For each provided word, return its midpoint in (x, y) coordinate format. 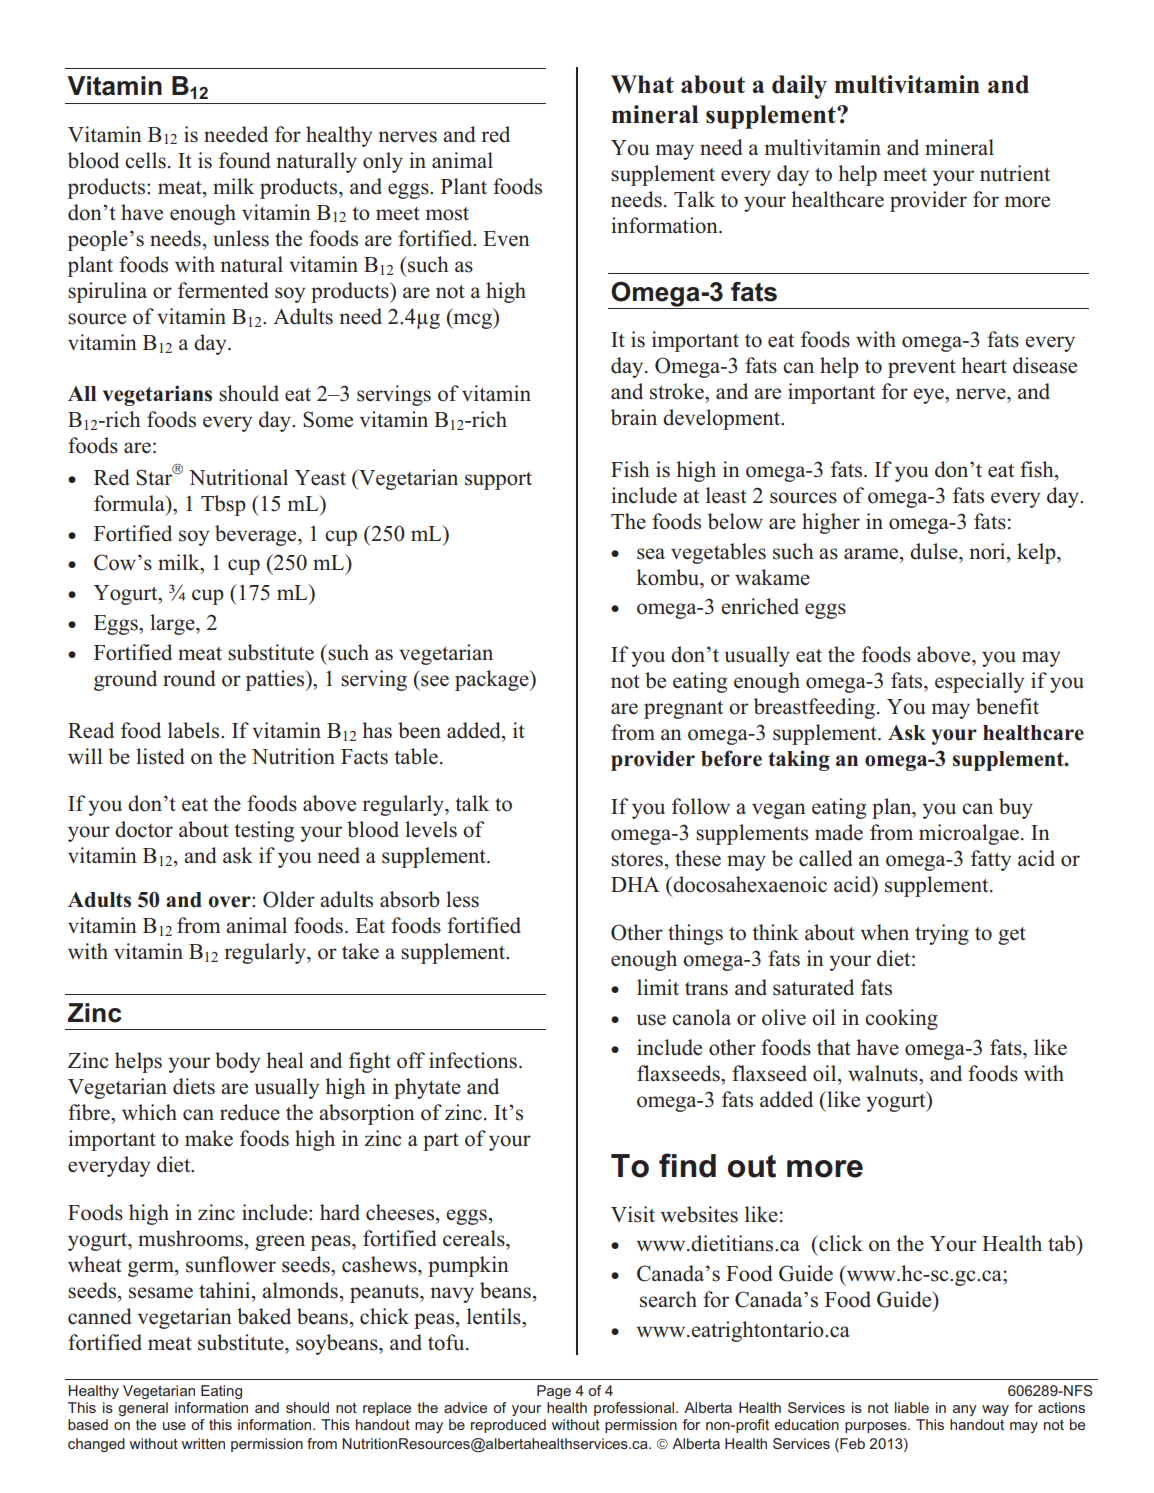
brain (634, 417)
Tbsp (223, 505)
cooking (901, 1019)
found (244, 160)
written (203, 1443)
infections (473, 1060)
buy (1016, 808)
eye (929, 396)
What (642, 84)
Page (554, 1392)
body (237, 1062)
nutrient (1015, 173)
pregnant (683, 710)
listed (160, 756)
